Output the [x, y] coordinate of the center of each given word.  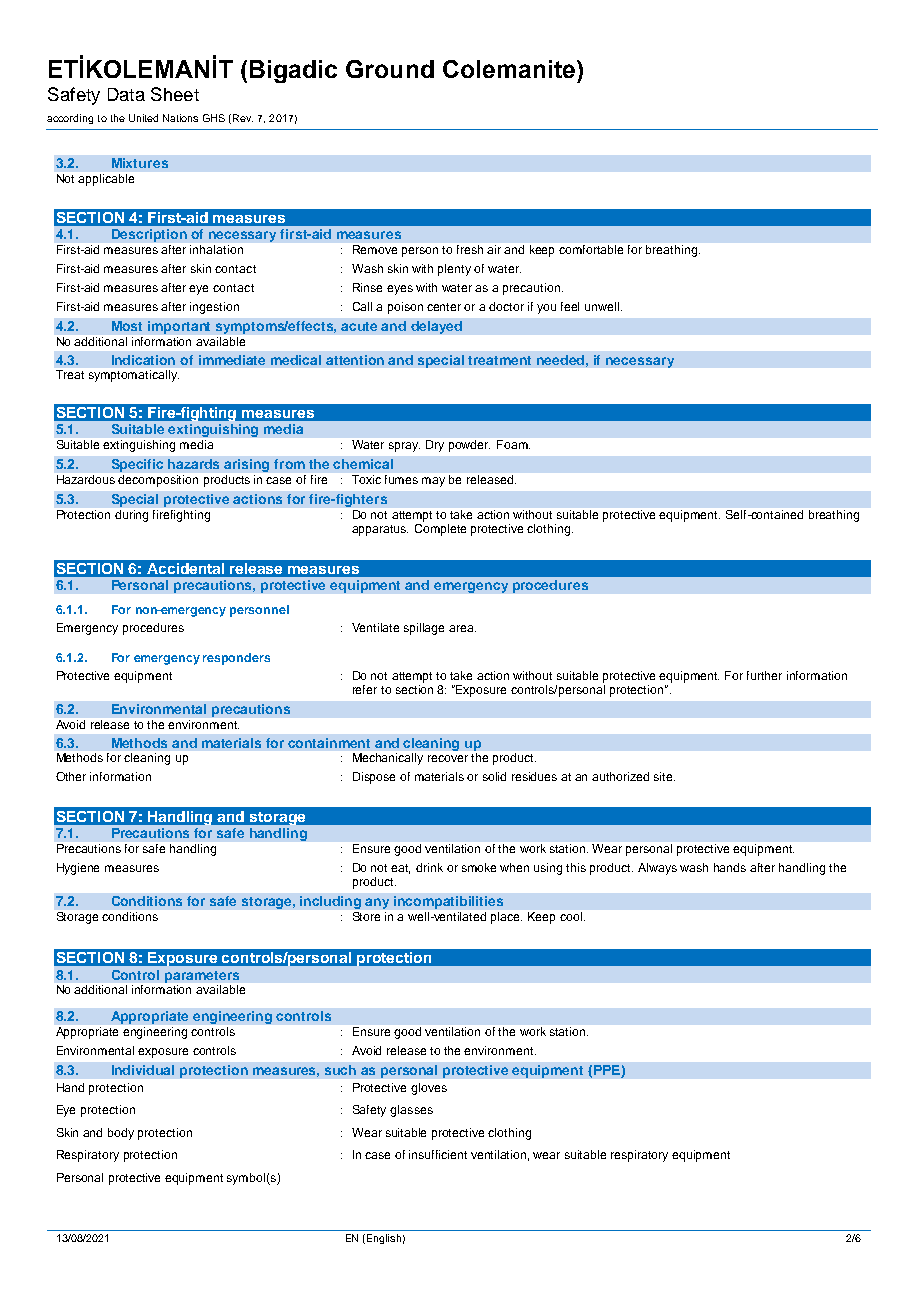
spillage [424, 629]
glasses [411, 1111]
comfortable [591, 249]
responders [236, 659]
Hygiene [78, 869]
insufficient [438, 1154]
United [143, 118]
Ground [390, 69]
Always [657, 869]
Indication [143, 360]
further [764, 675]
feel [570, 306]
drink [429, 867]
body [121, 1134]
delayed [436, 327]
